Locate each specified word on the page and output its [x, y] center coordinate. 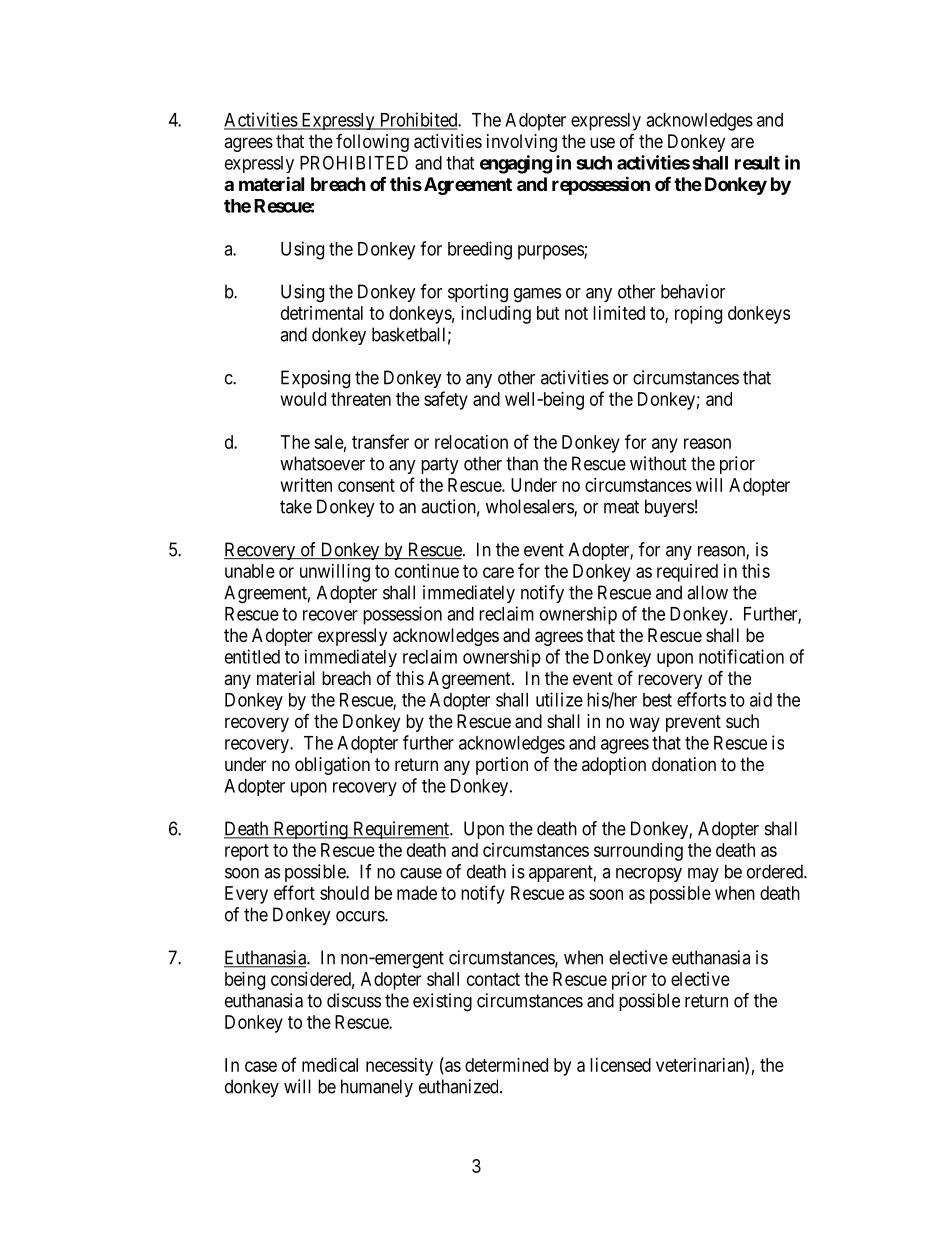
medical [330, 1065]
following [372, 143]
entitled [252, 656]
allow [707, 592]
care [498, 572]
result [757, 163]
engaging [516, 164]
